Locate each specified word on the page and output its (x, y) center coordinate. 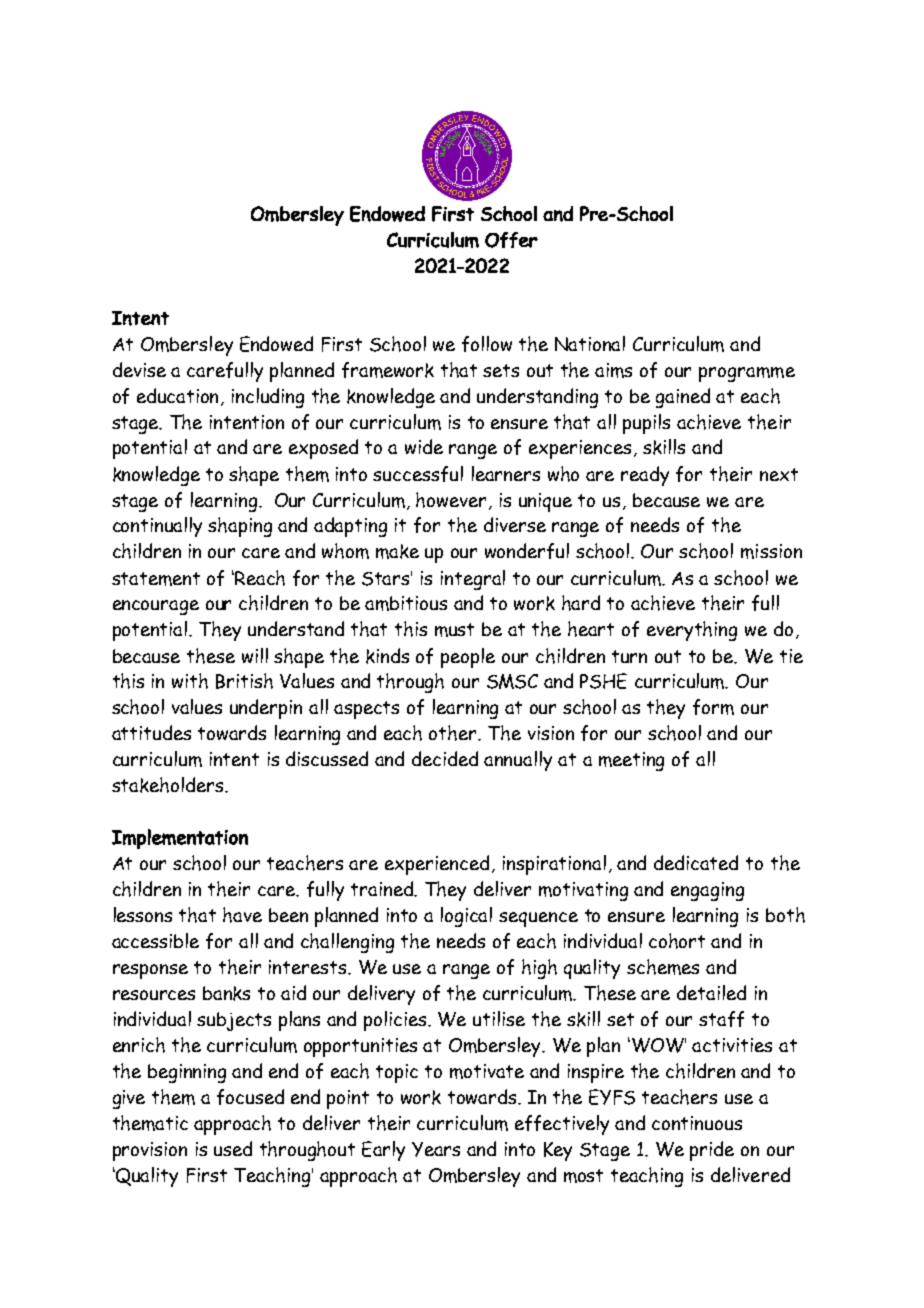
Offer (511, 240)
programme (747, 374)
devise (139, 369)
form (713, 707)
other (454, 733)
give (129, 1099)
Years (436, 1149)
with (190, 681)
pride (712, 1151)
